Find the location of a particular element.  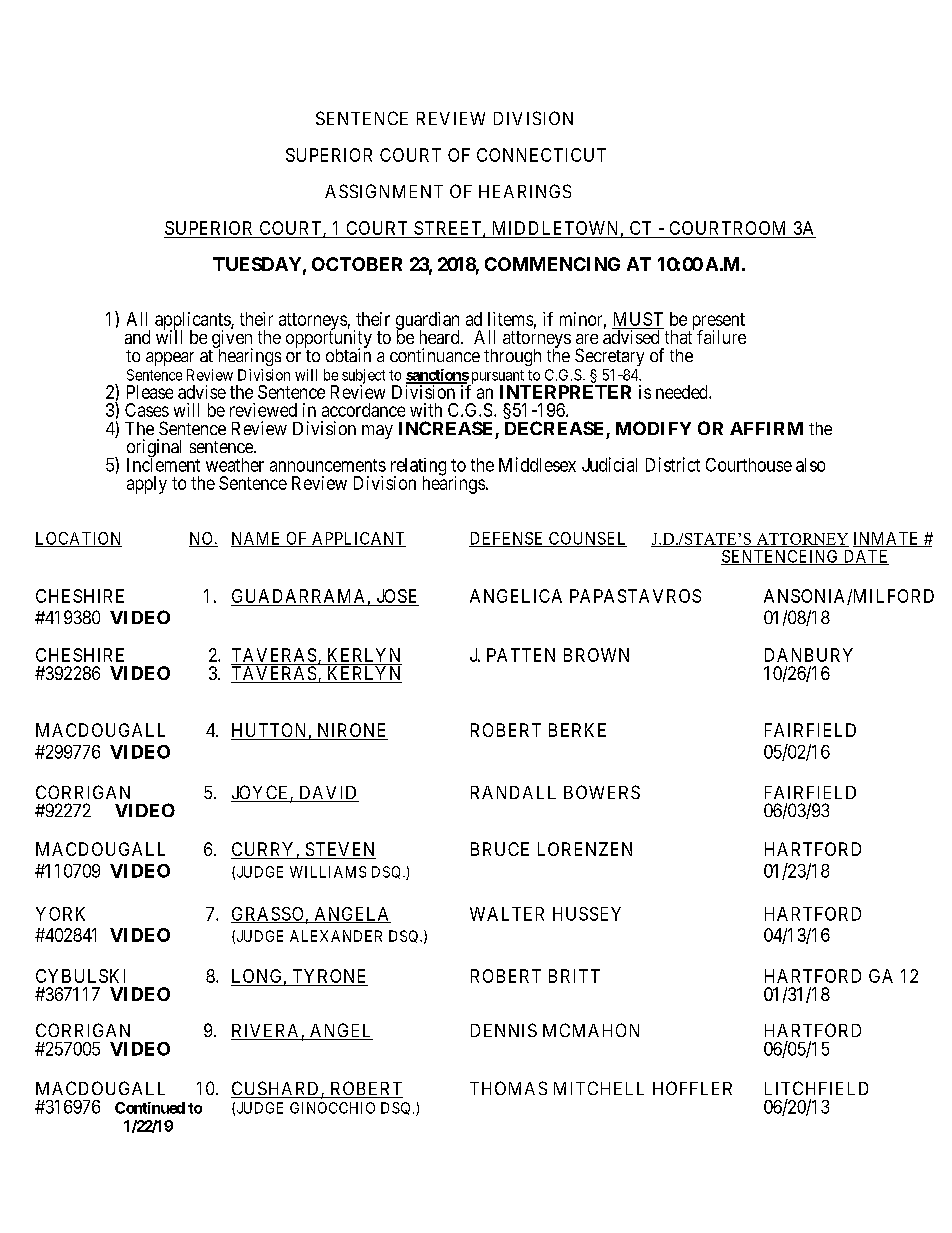

RANDALL is located at coordinates (513, 792).
